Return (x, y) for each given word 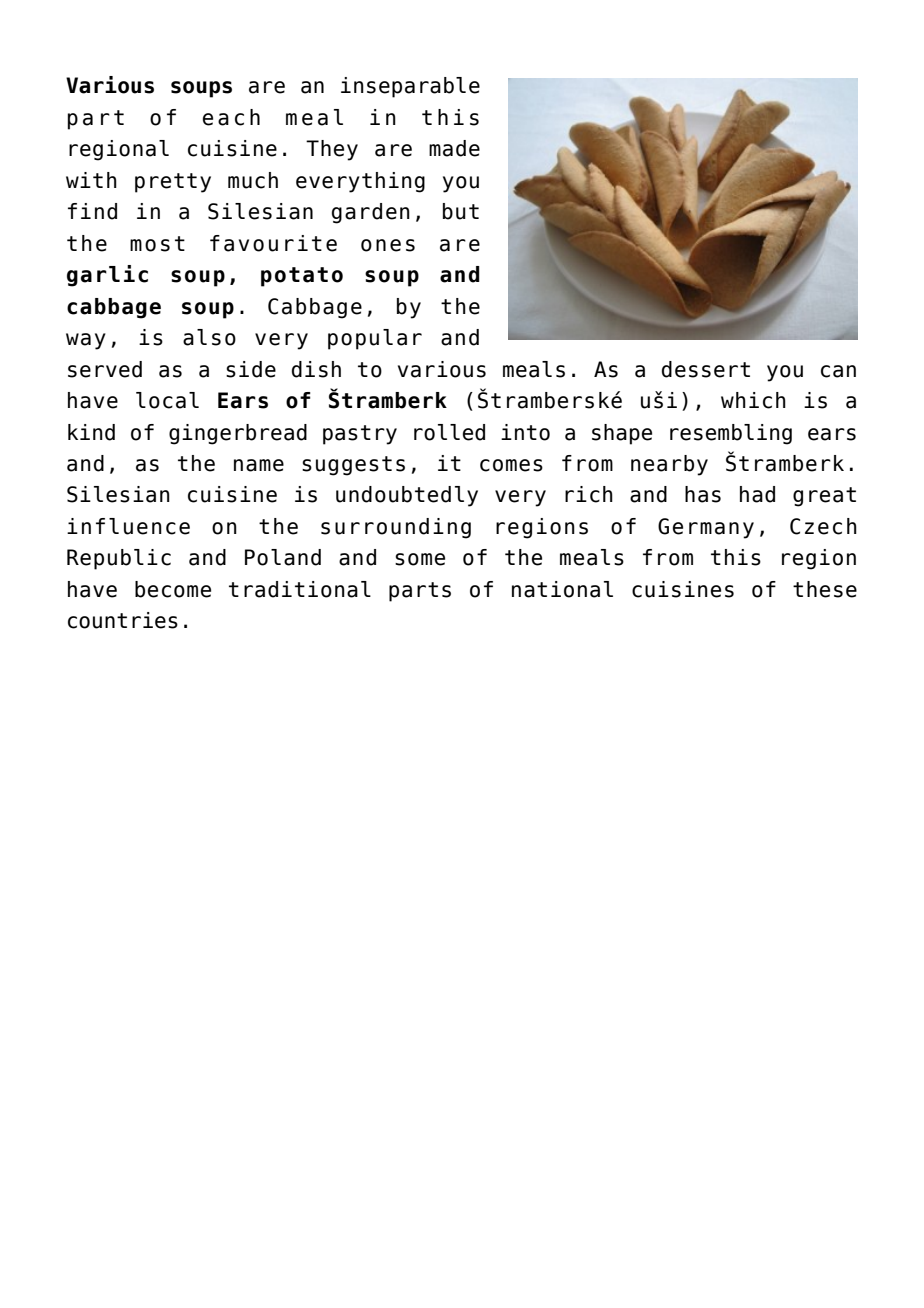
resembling (731, 434)
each (231, 117)
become (173, 589)
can (838, 371)
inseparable (410, 87)
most (157, 244)
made (454, 148)
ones (388, 245)
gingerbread (238, 434)
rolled (449, 432)
